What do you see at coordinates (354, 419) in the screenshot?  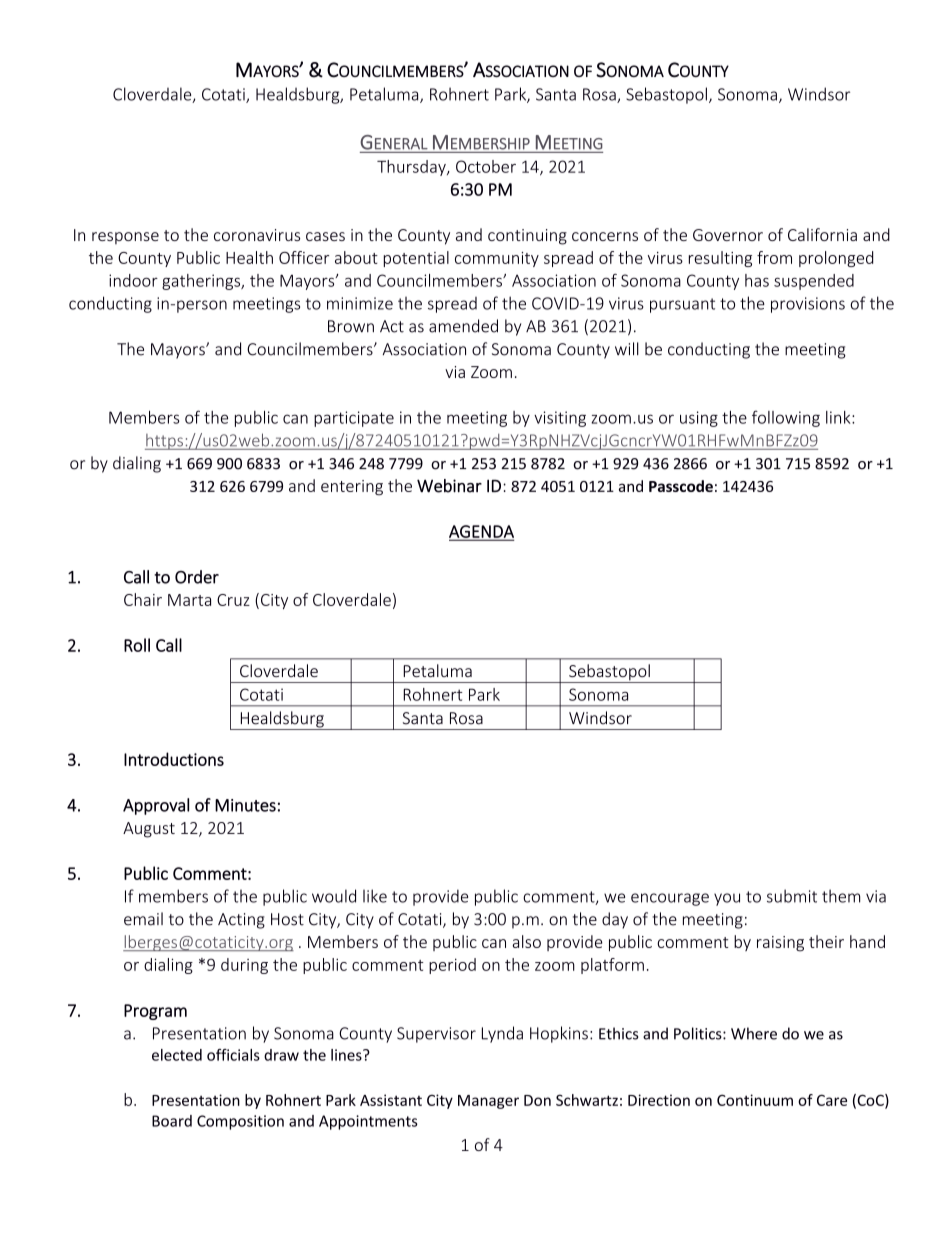 I see `participate` at bounding box center [354, 419].
